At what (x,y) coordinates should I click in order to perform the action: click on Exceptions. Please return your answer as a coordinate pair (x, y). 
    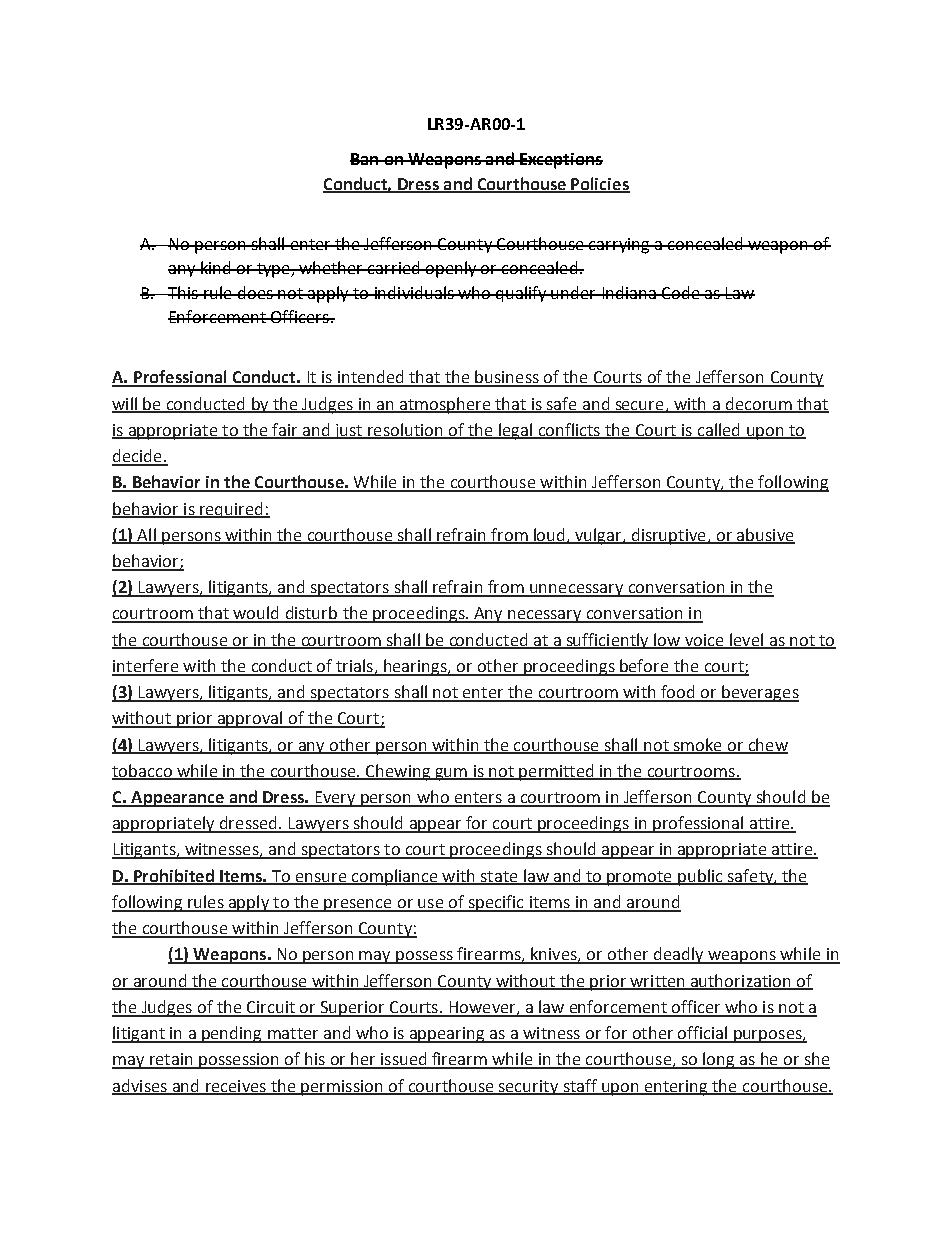
    Looking at the image, I should click on (560, 161).
